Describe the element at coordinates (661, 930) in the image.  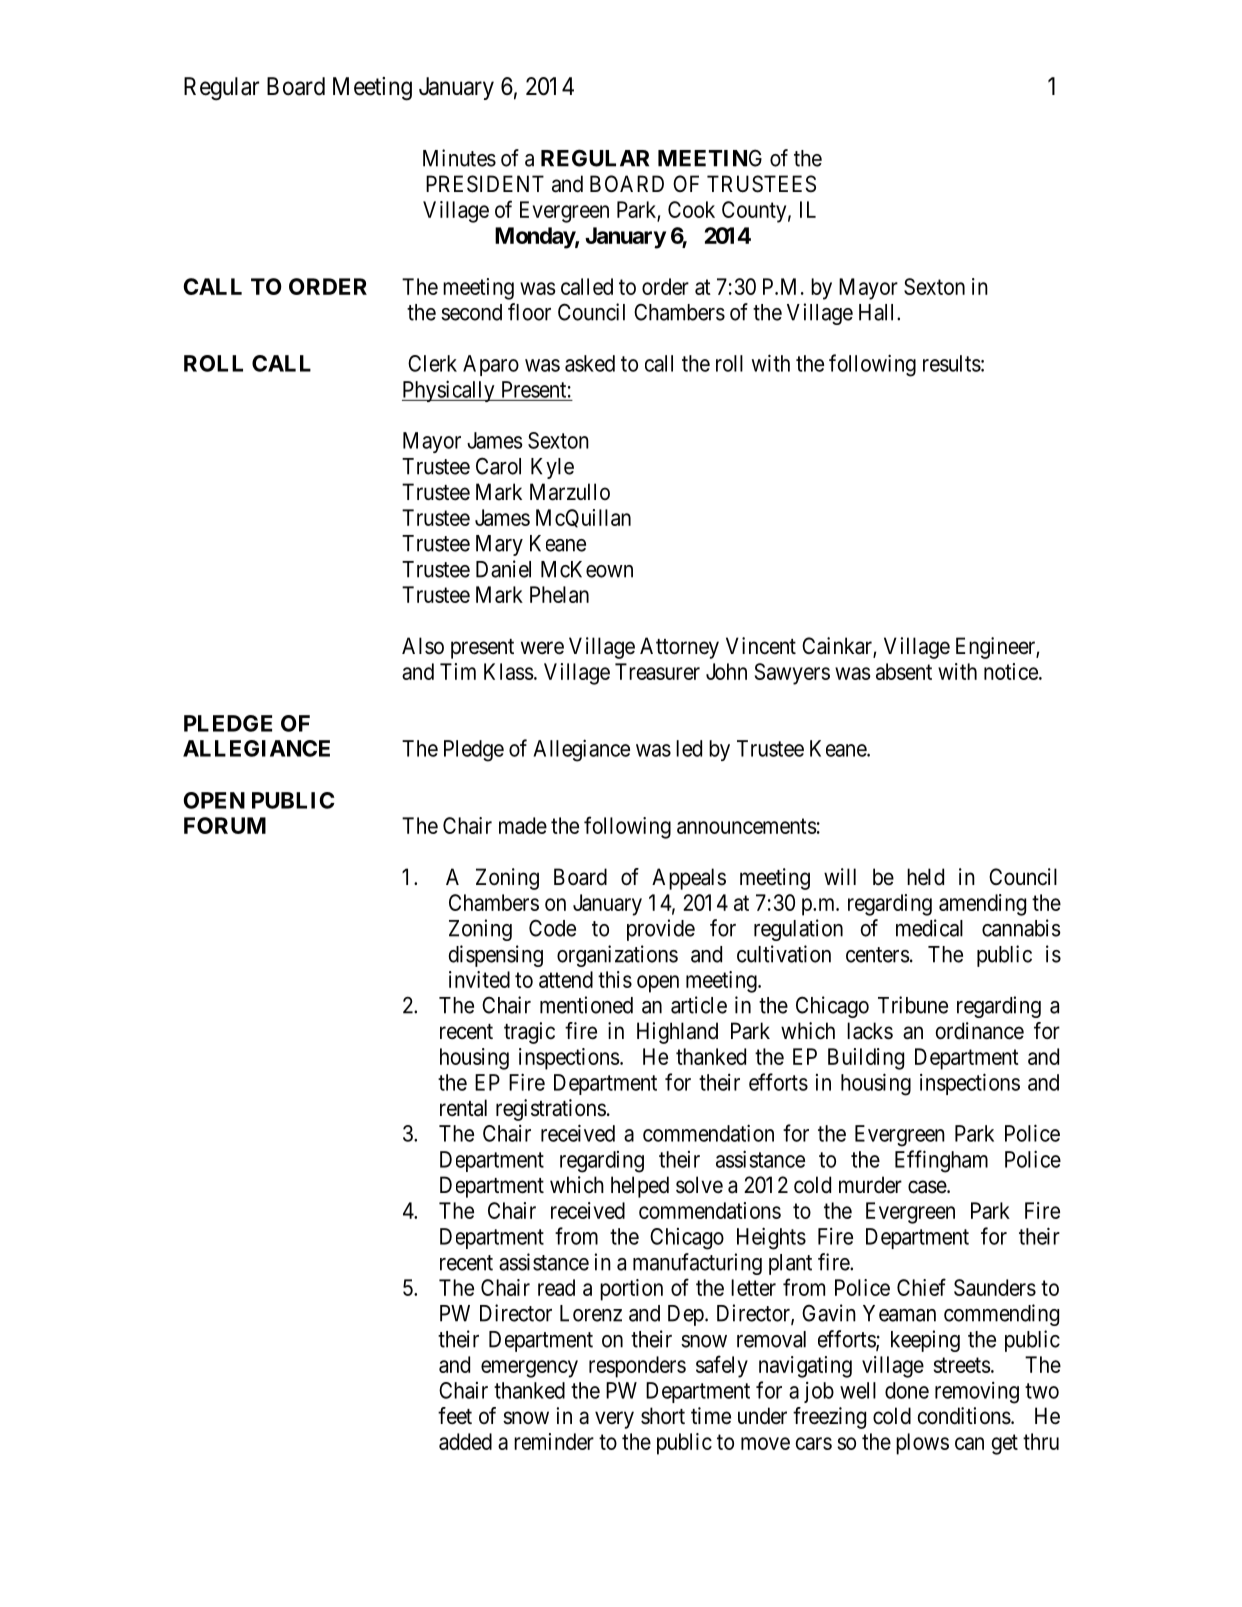
I see `provide` at that location.
